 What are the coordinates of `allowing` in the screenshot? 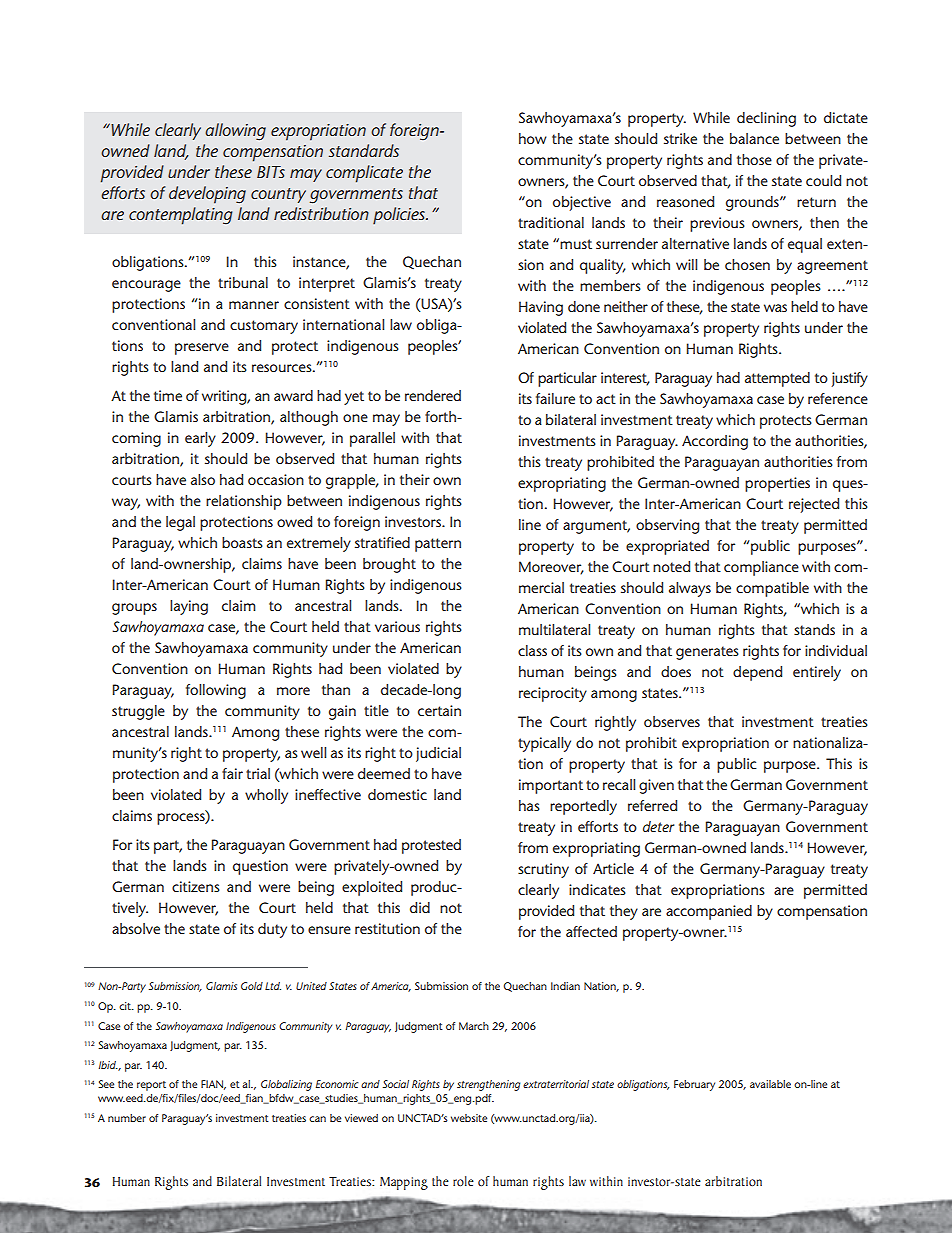 It's located at (235, 132).
